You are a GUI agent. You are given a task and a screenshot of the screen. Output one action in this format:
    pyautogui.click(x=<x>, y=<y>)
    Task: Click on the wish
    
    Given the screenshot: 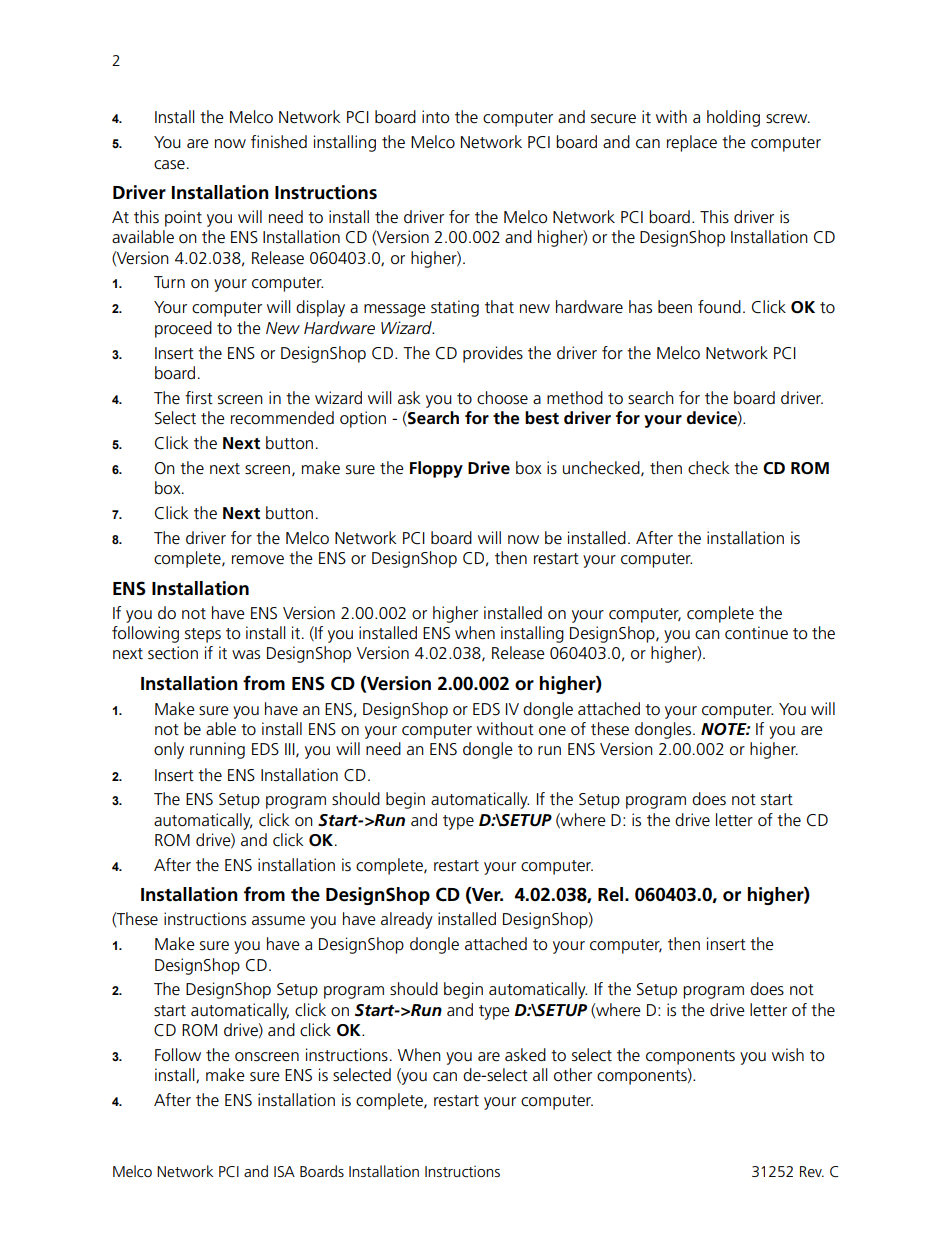 What is the action you would take?
    pyautogui.click(x=788, y=1055)
